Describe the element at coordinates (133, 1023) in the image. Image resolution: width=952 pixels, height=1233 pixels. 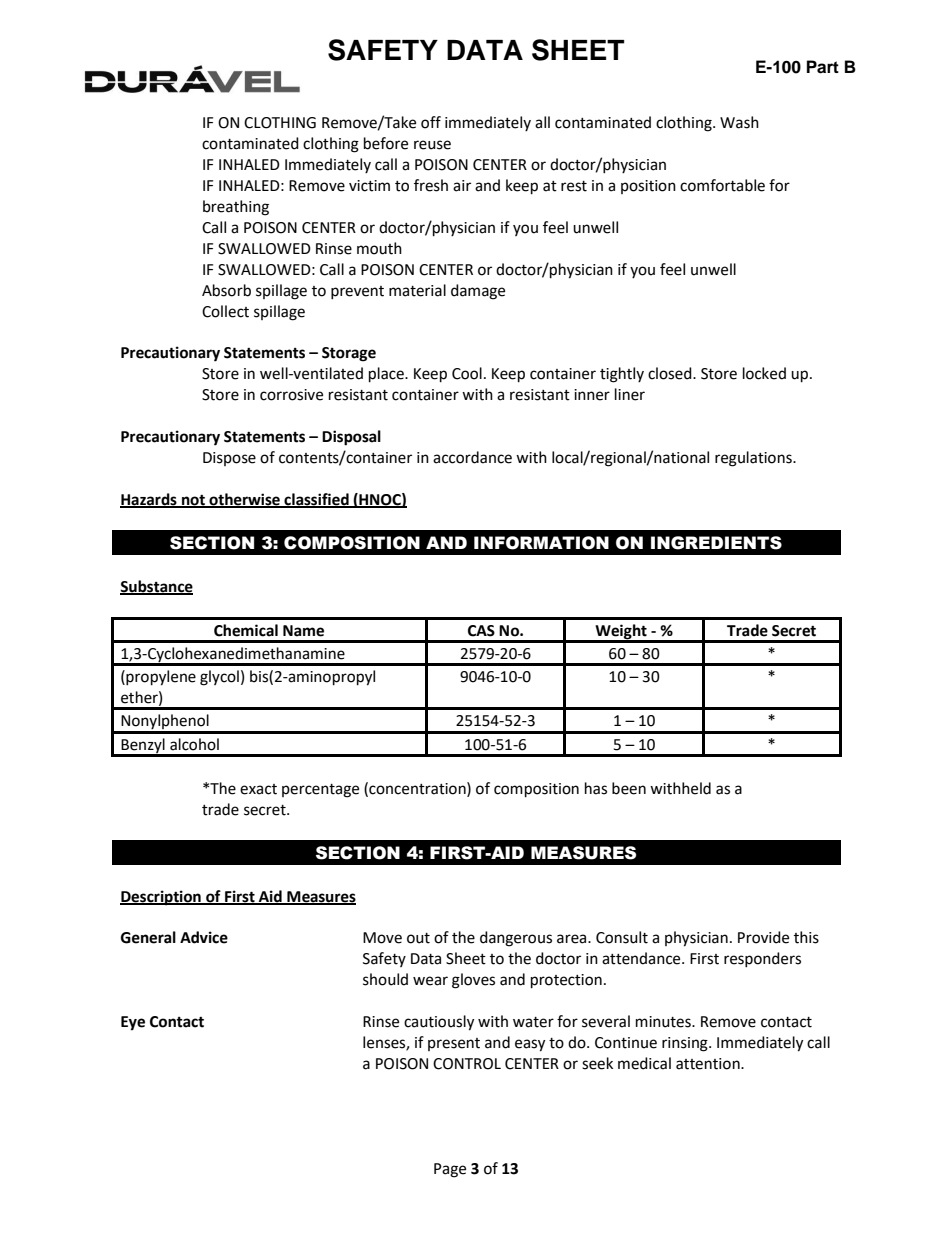
I see `Eye` at that location.
